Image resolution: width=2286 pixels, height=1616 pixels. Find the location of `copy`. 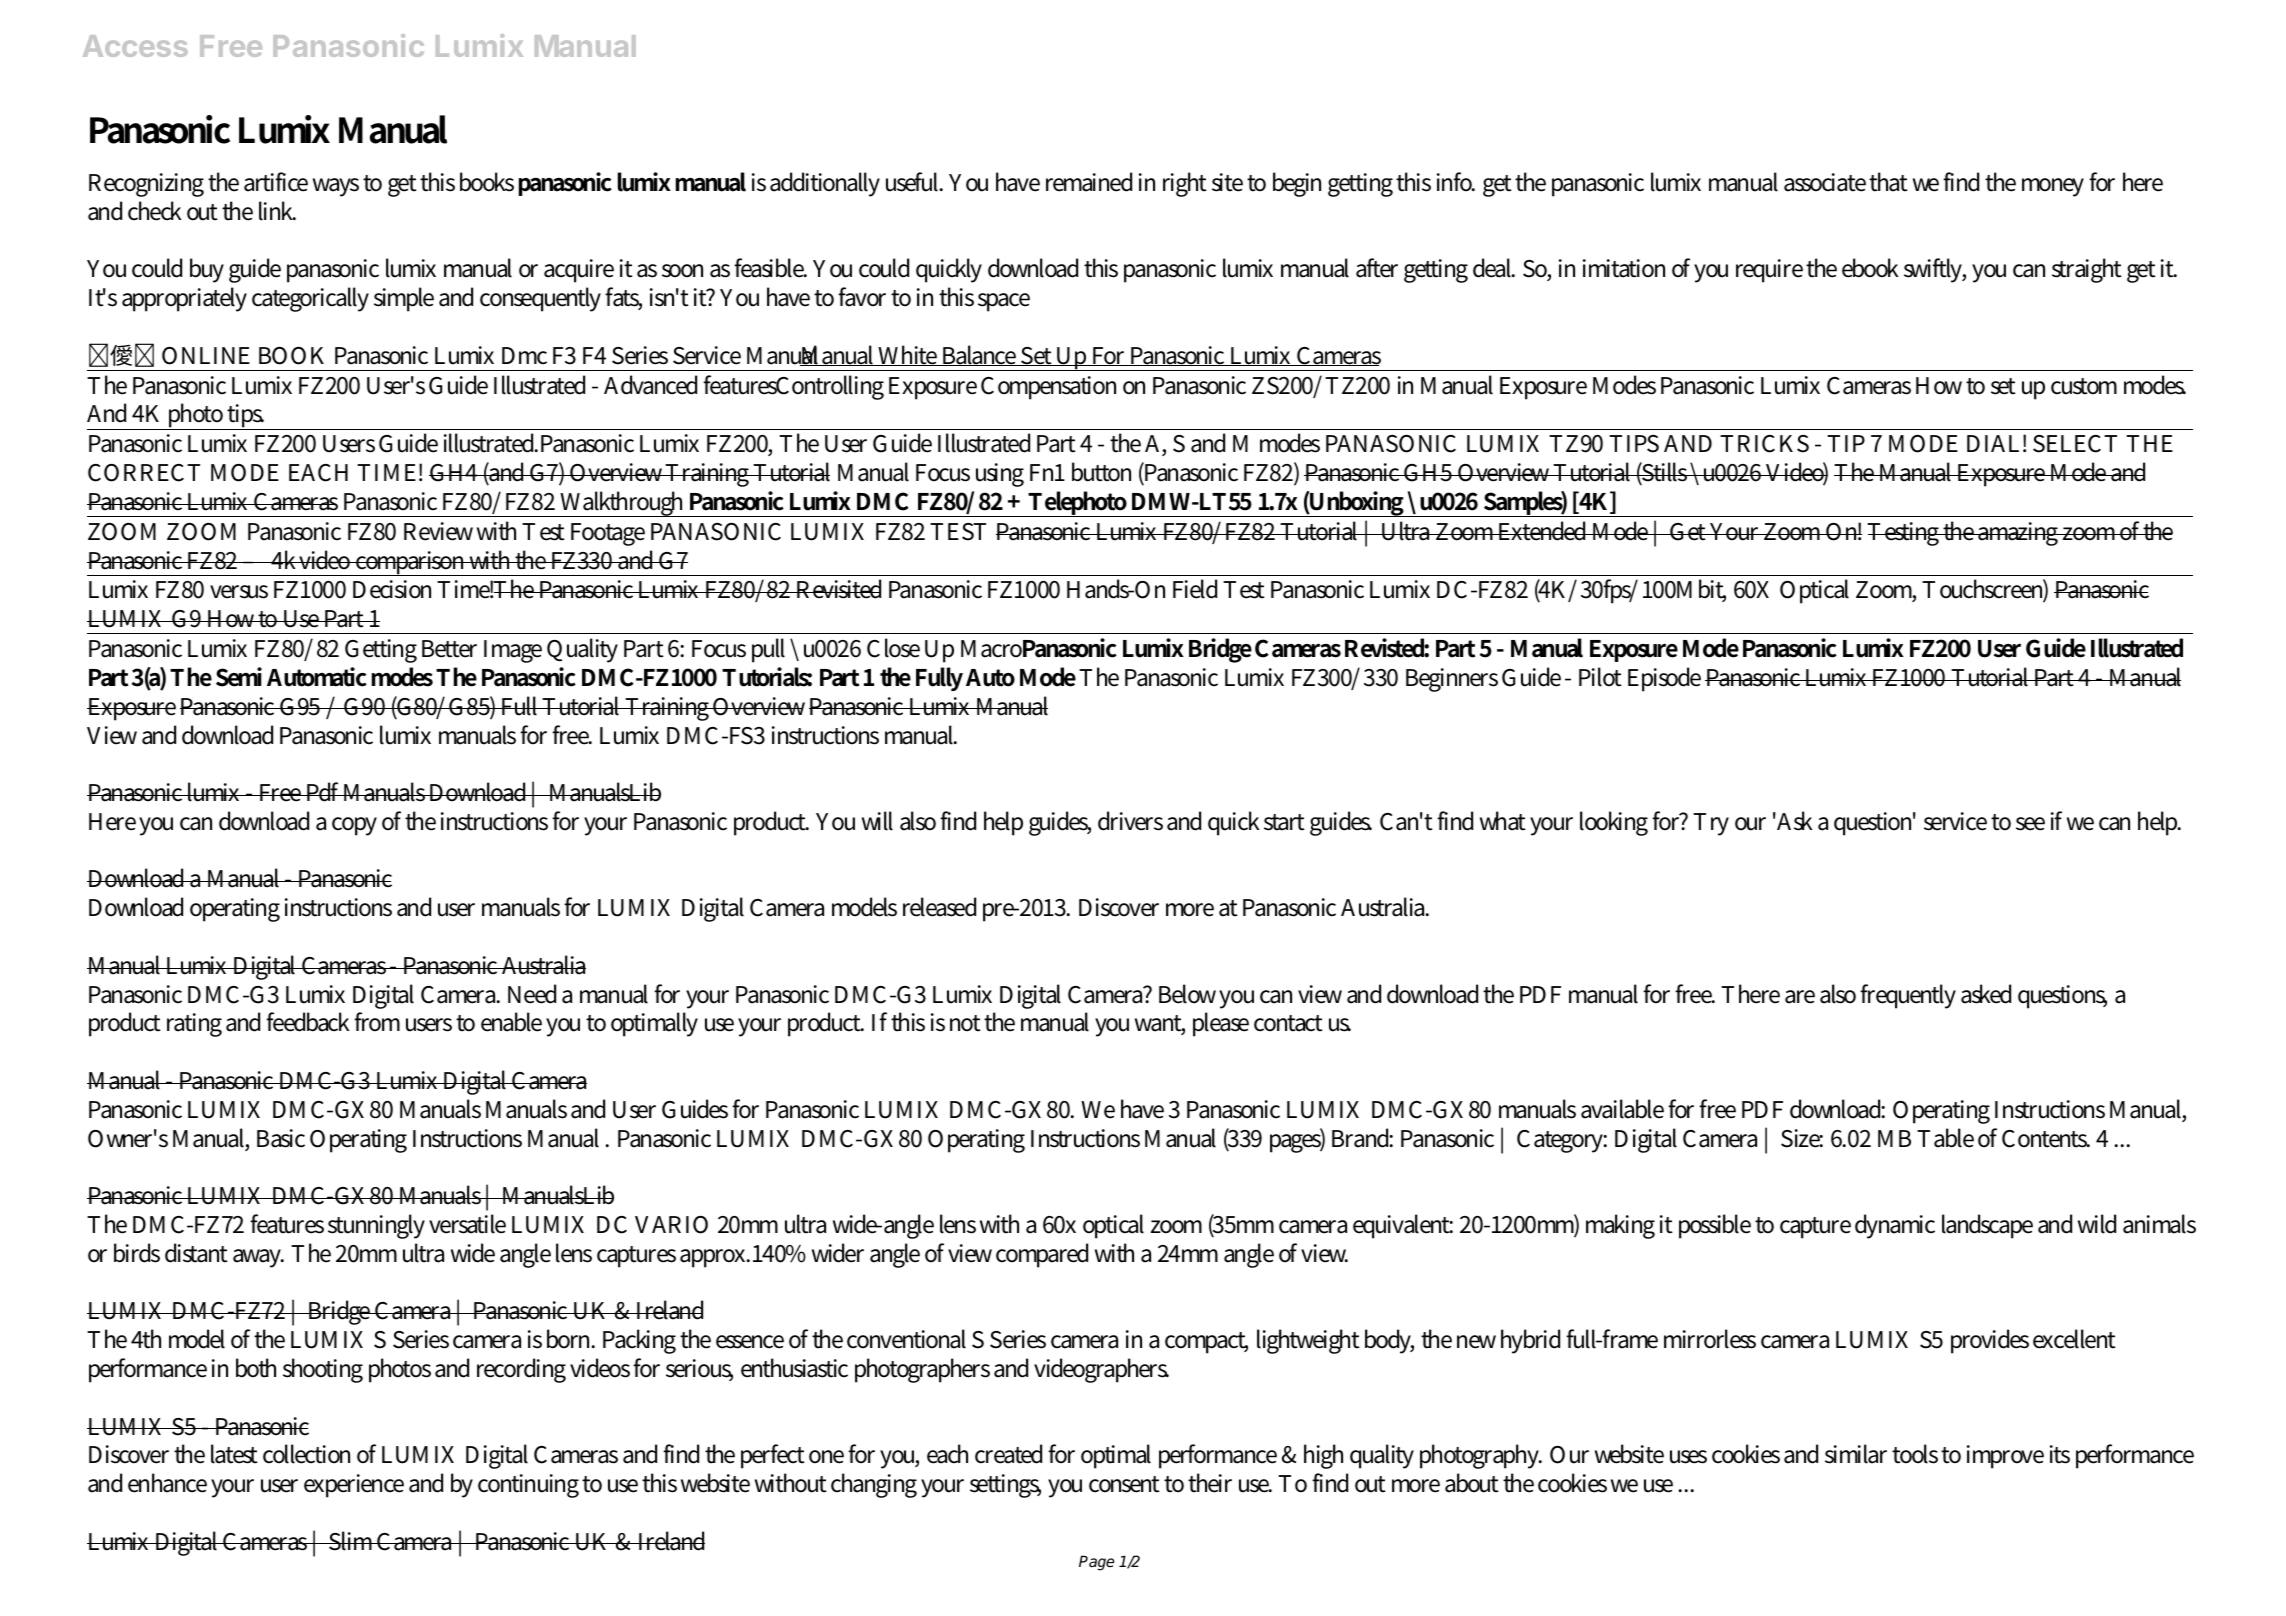

copy is located at coordinates (354, 826).
